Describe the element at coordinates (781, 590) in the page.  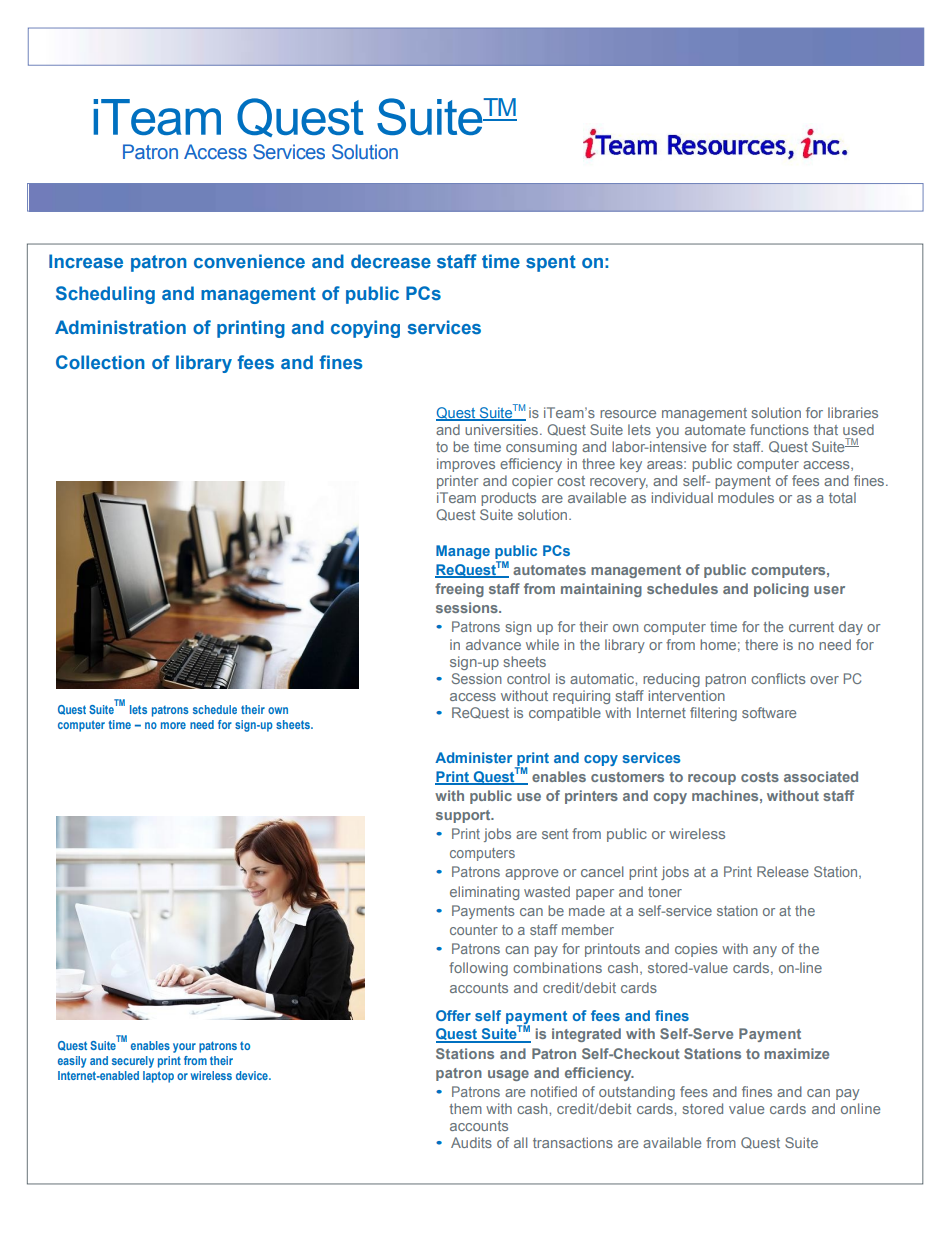
I see `policing` at that location.
